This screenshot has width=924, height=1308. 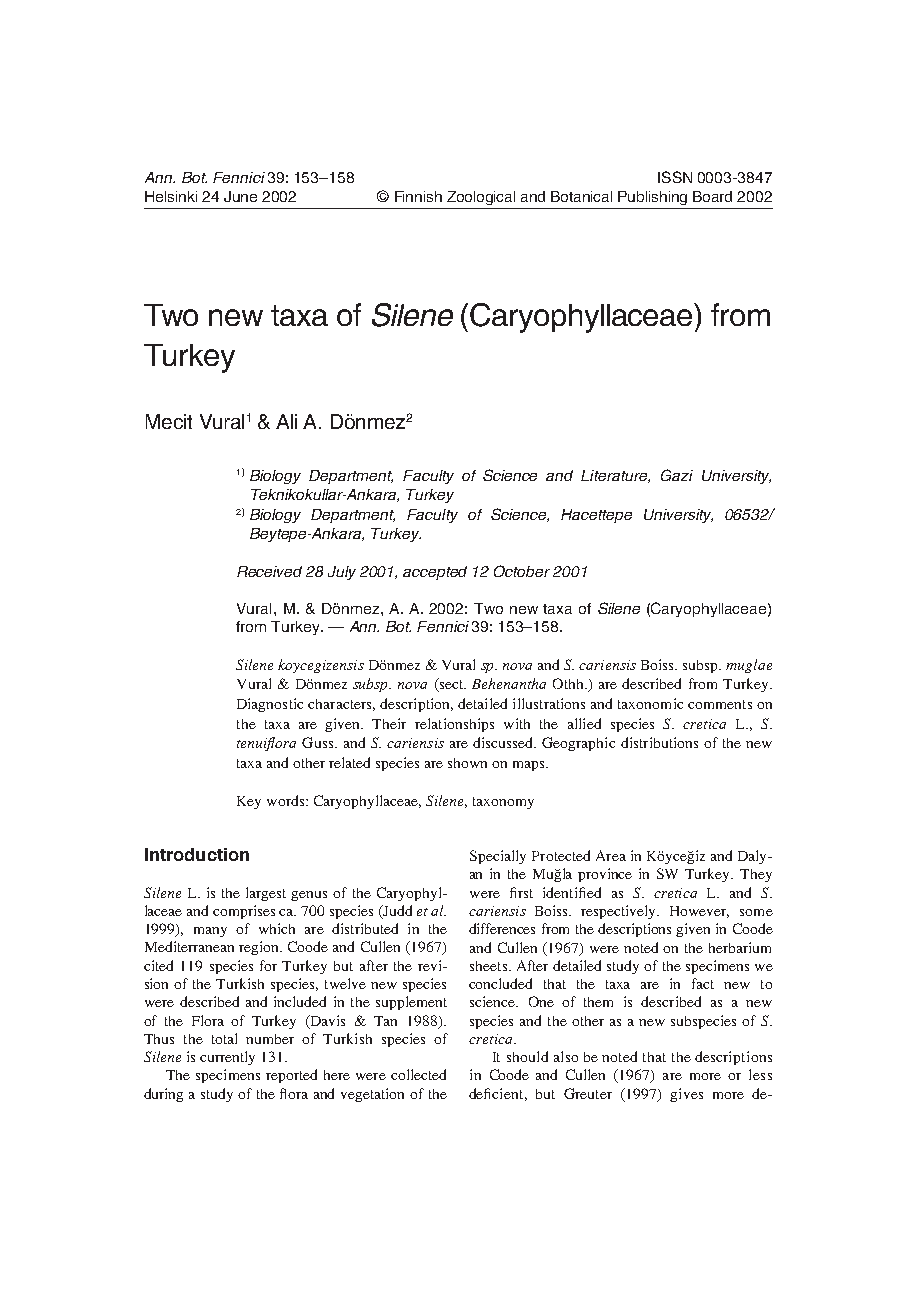 I want to click on Board, so click(x=712, y=196).
